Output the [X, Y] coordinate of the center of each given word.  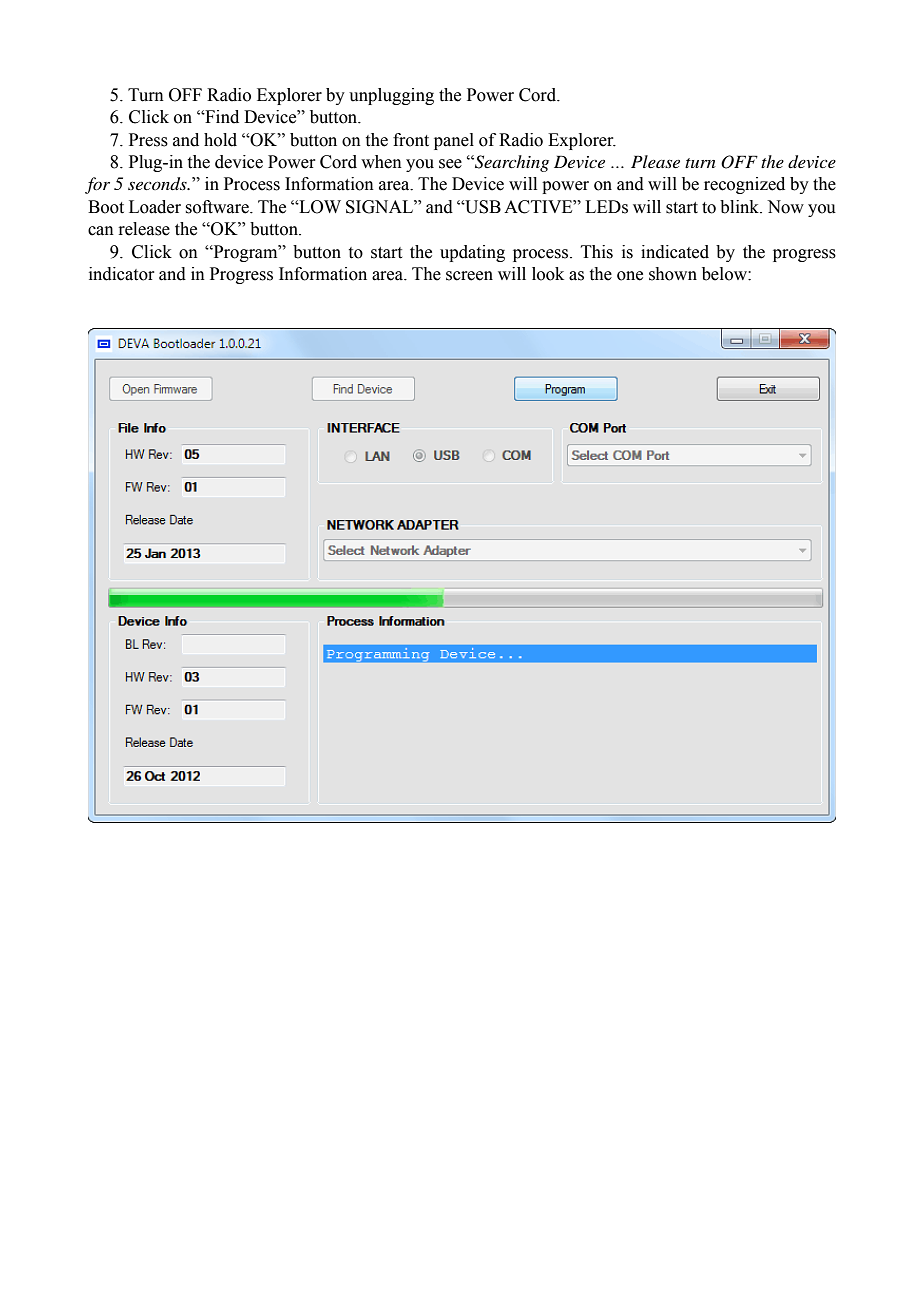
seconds [158, 184]
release [144, 229]
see [450, 164]
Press [148, 140]
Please [655, 161]
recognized [744, 185]
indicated [675, 252]
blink [741, 207]
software [218, 207]
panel [454, 141]
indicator [122, 274]
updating [472, 253]
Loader [155, 207]
